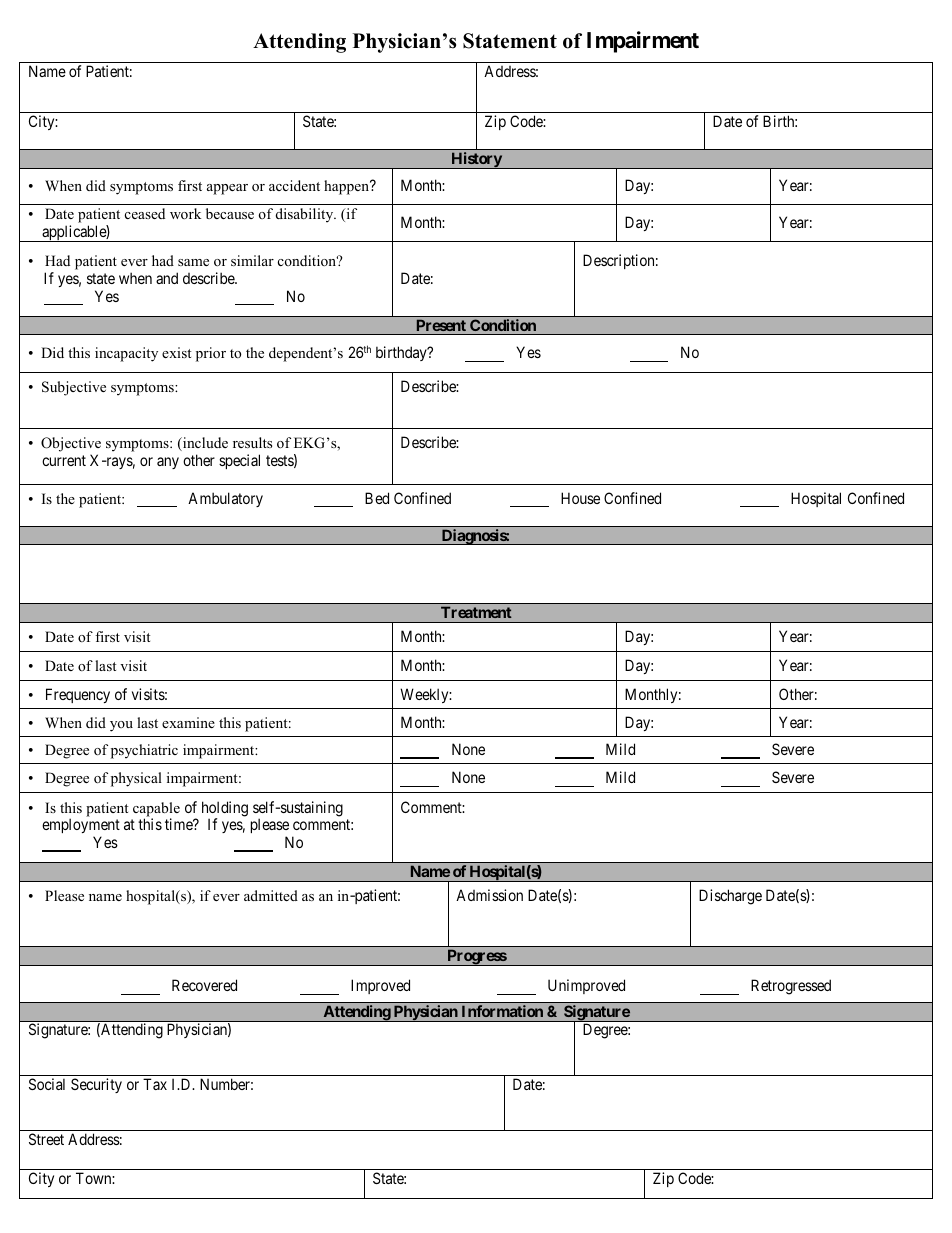  I want to click on Tax, so click(155, 1084).
